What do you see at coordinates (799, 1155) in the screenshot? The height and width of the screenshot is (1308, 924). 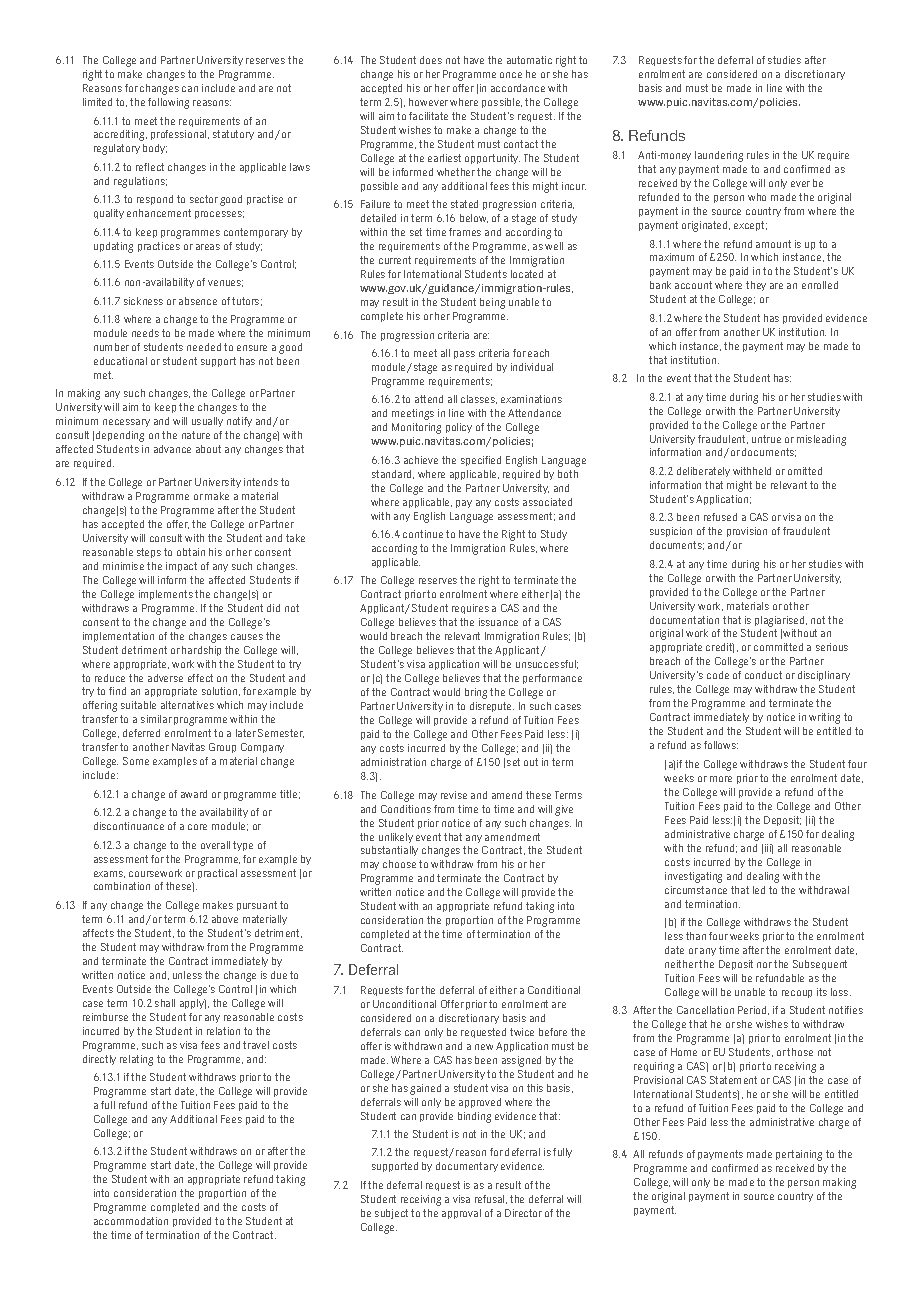 I see `pertaining` at bounding box center [799, 1155].
